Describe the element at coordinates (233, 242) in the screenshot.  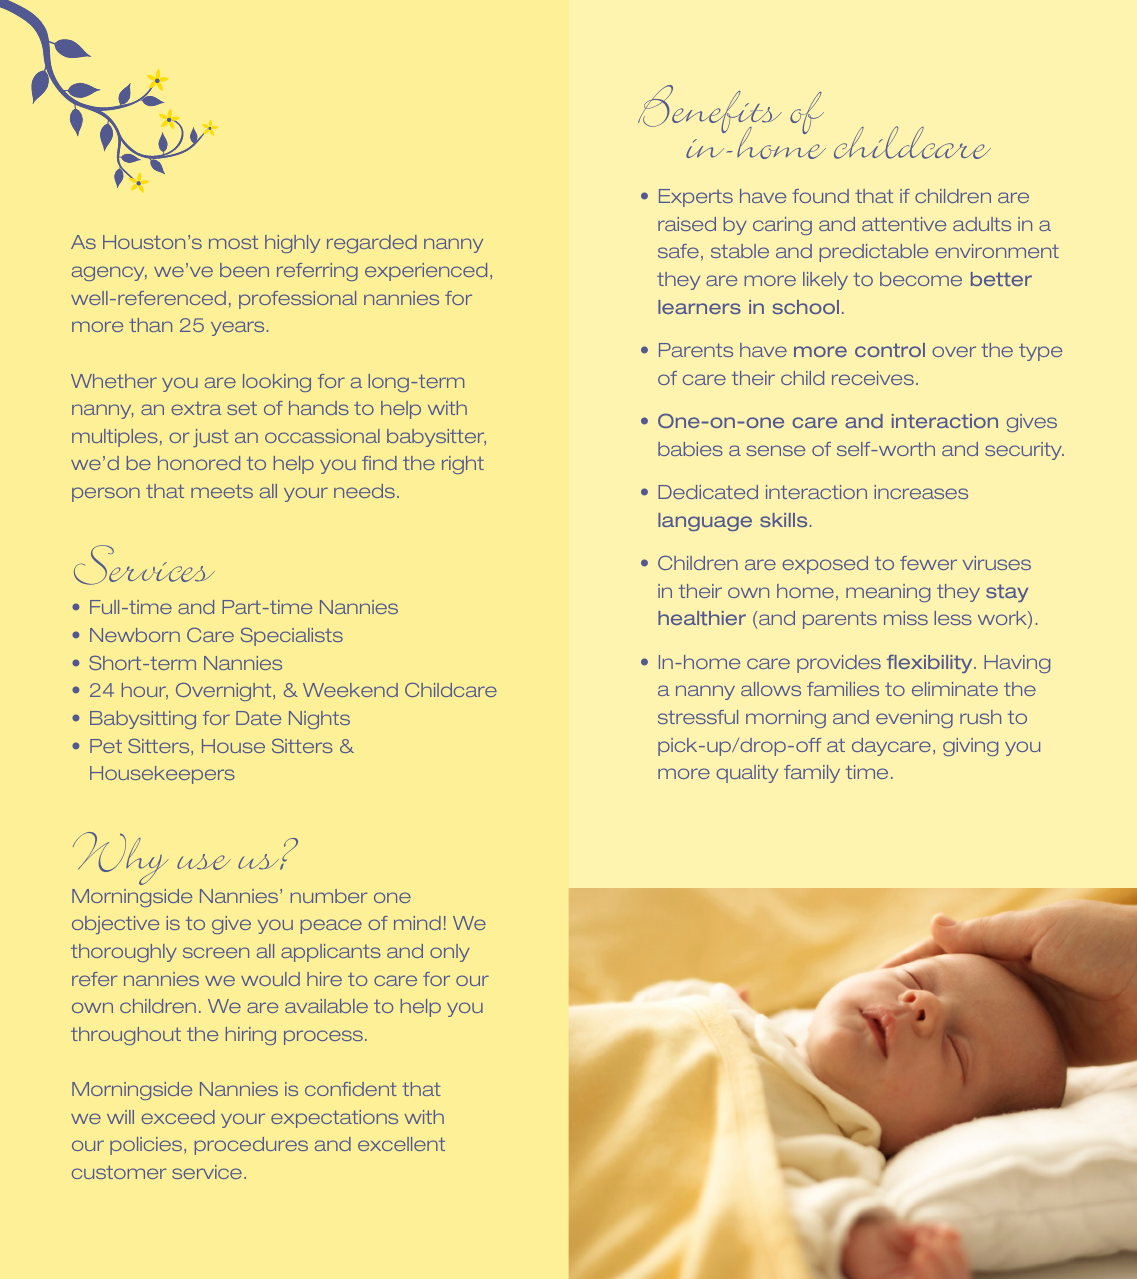
I see `most` at that location.
